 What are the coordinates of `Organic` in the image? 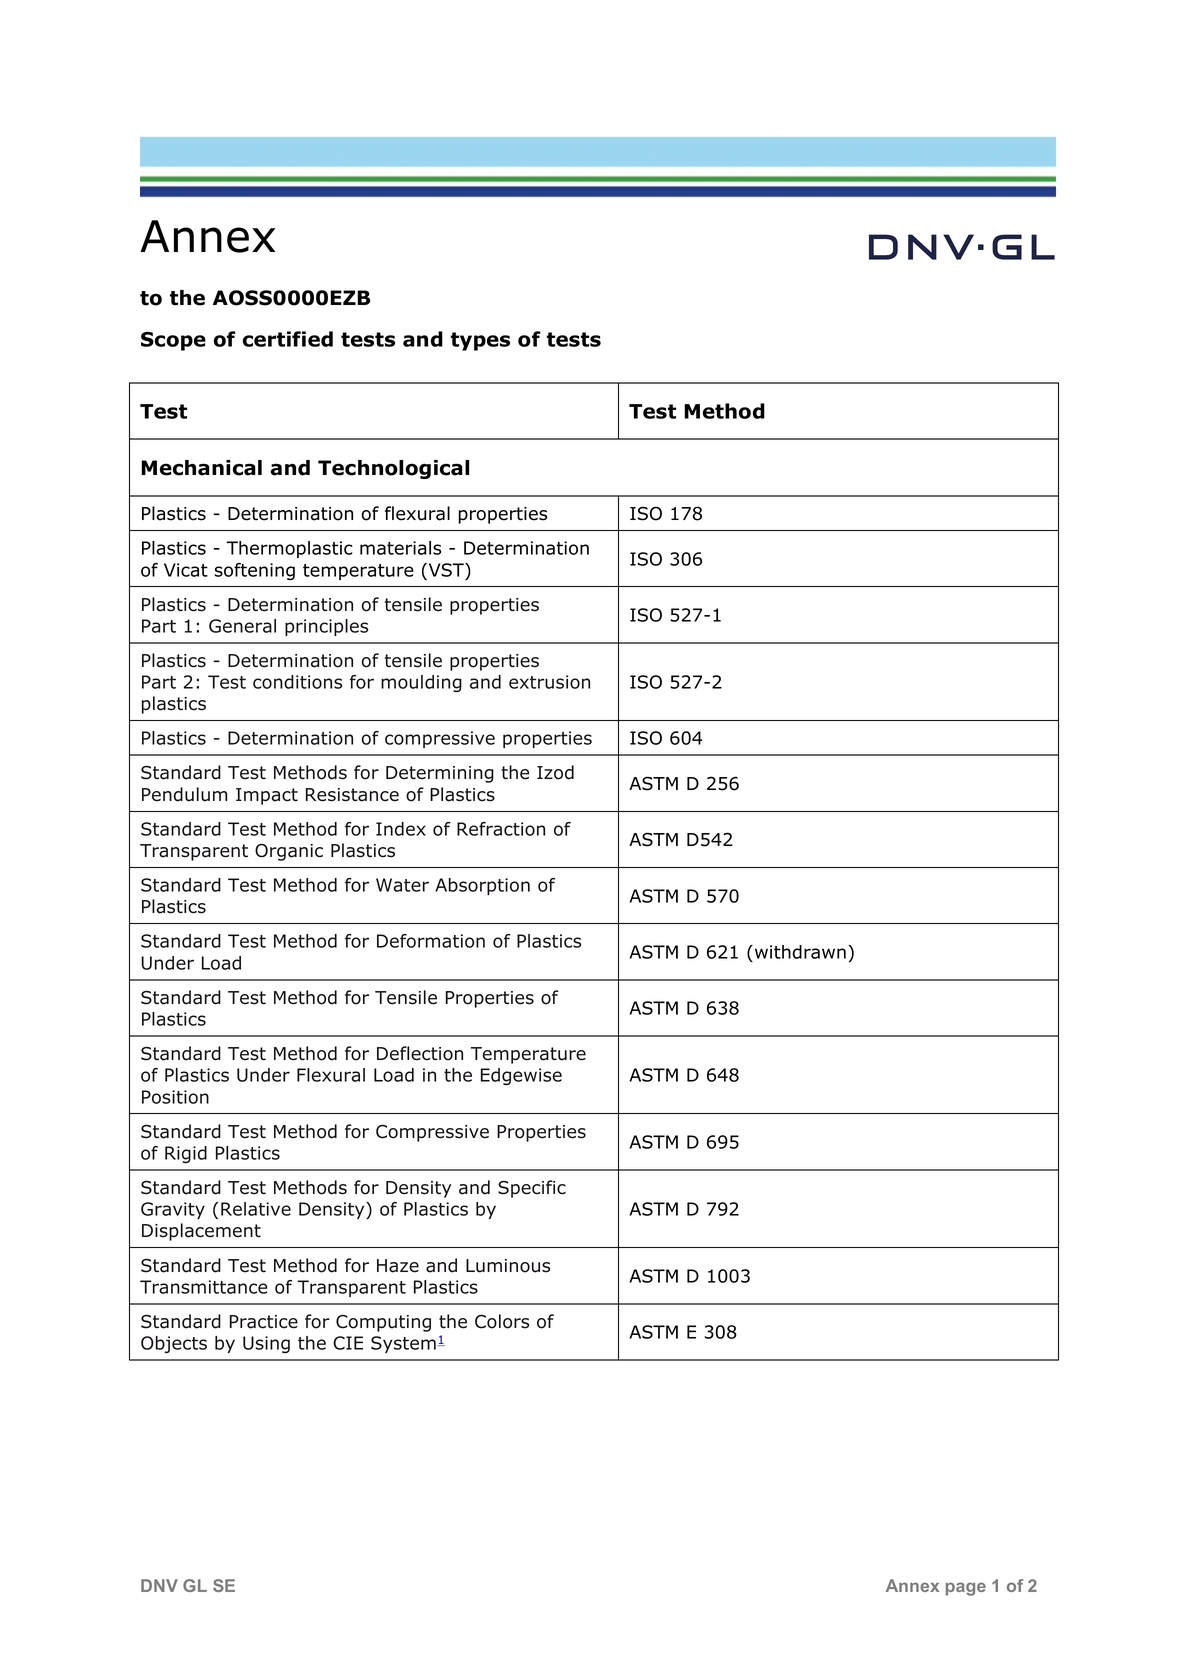 It's located at (289, 852).
